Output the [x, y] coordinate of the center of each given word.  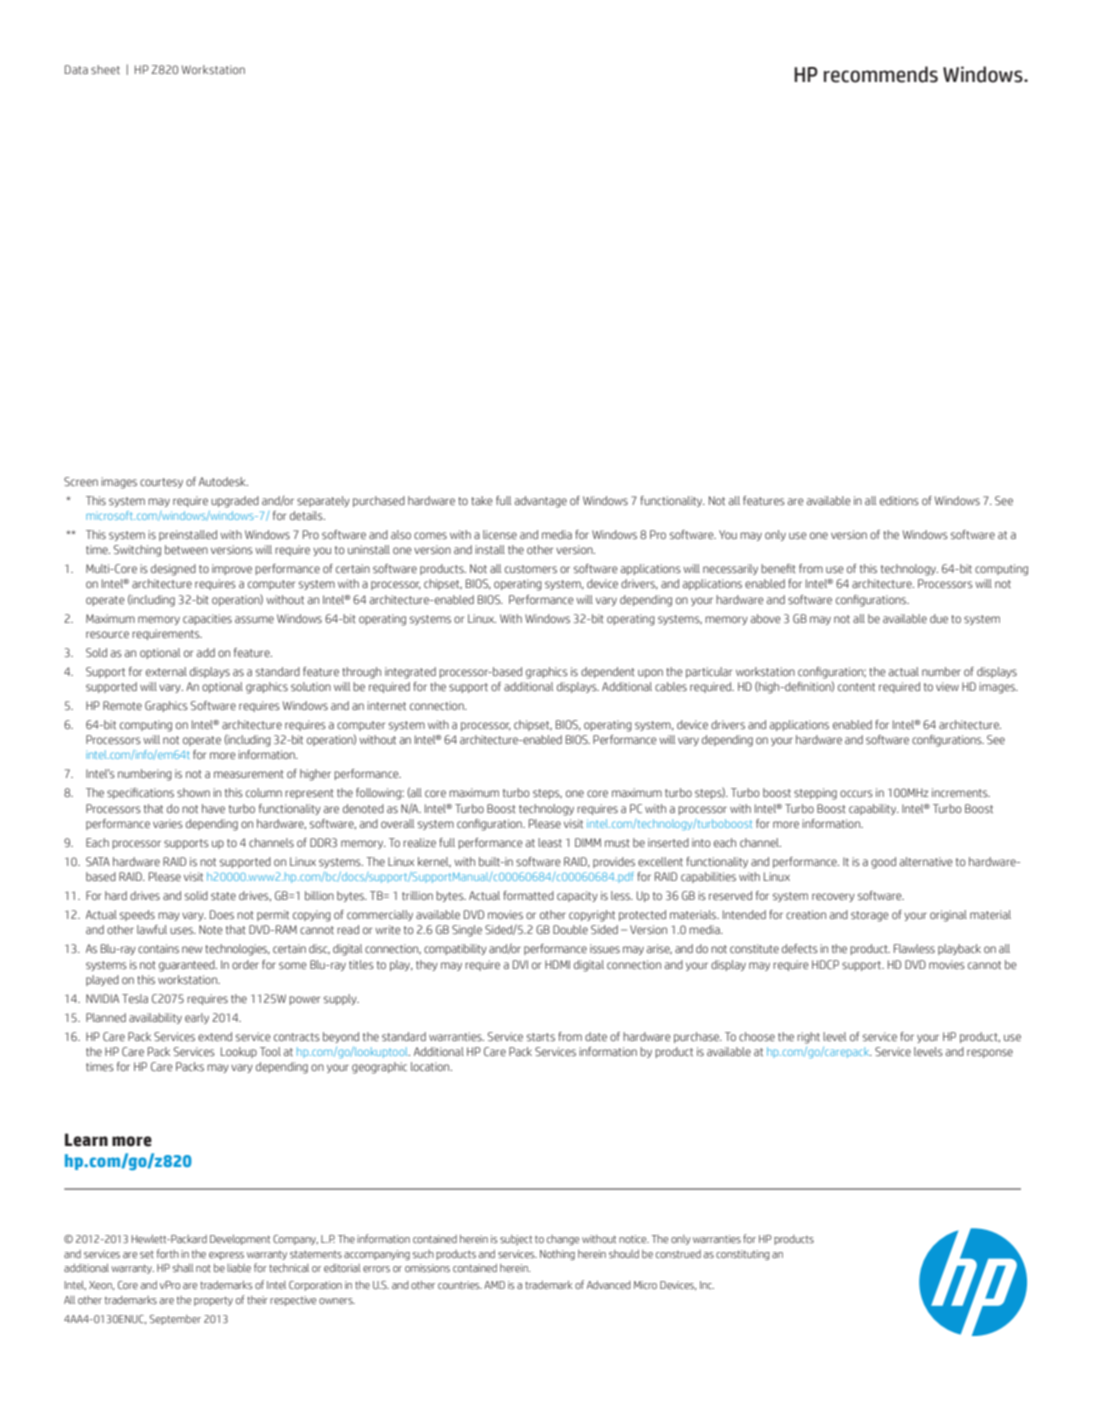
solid [196, 895]
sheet [105, 69]
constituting [743, 1255]
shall [183, 1268]
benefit [778, 568]
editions [899, 500]
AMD [494, 1285]
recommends [881, 74]
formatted [528, 895]
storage [870, 916]
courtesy [161, 483]
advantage [541, 502]
